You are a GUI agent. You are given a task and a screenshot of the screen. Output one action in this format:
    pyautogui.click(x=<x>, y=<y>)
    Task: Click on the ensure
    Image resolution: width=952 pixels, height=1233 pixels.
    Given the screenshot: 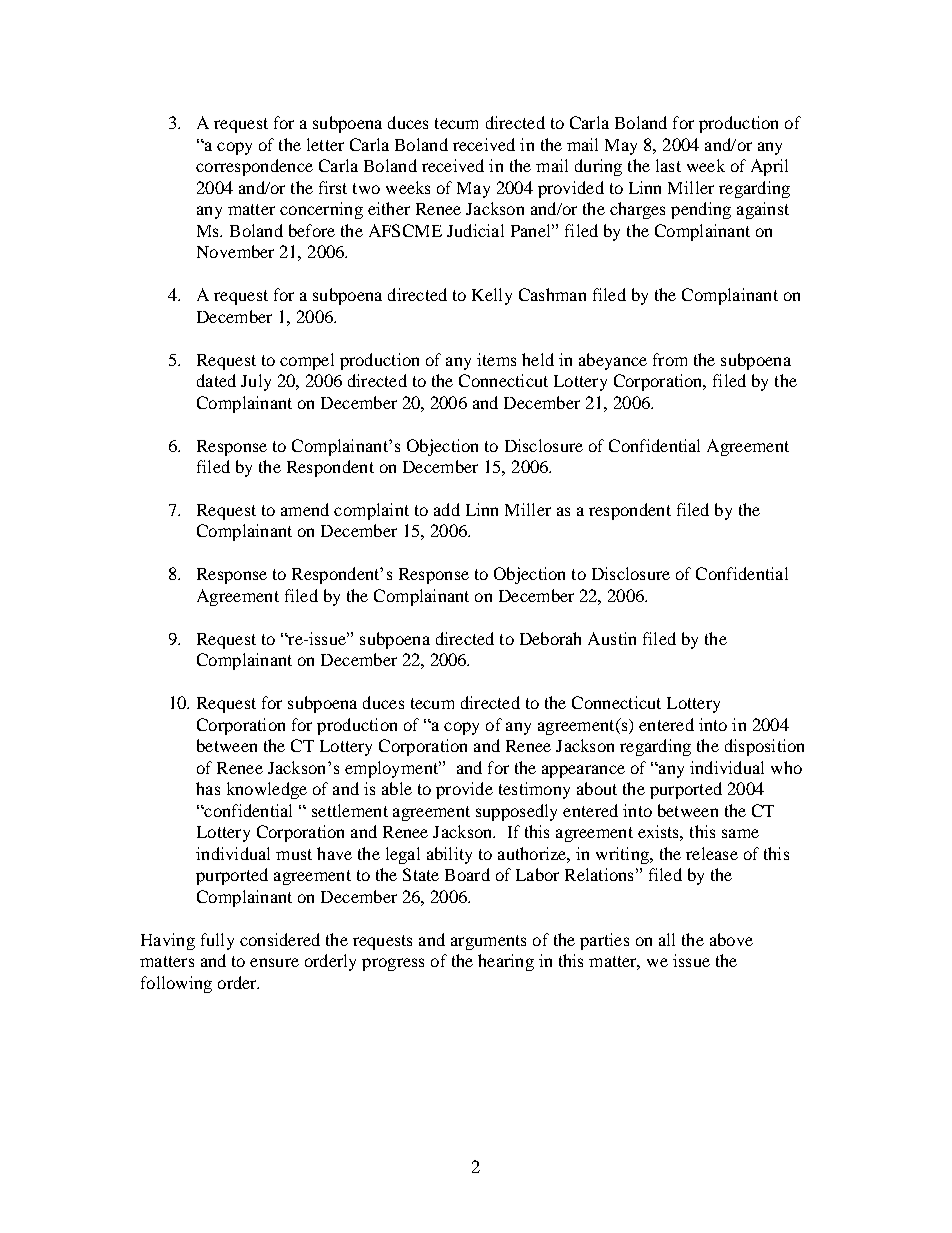 What is the action you would take?
    pyautogui.click(x=274, y=962)
